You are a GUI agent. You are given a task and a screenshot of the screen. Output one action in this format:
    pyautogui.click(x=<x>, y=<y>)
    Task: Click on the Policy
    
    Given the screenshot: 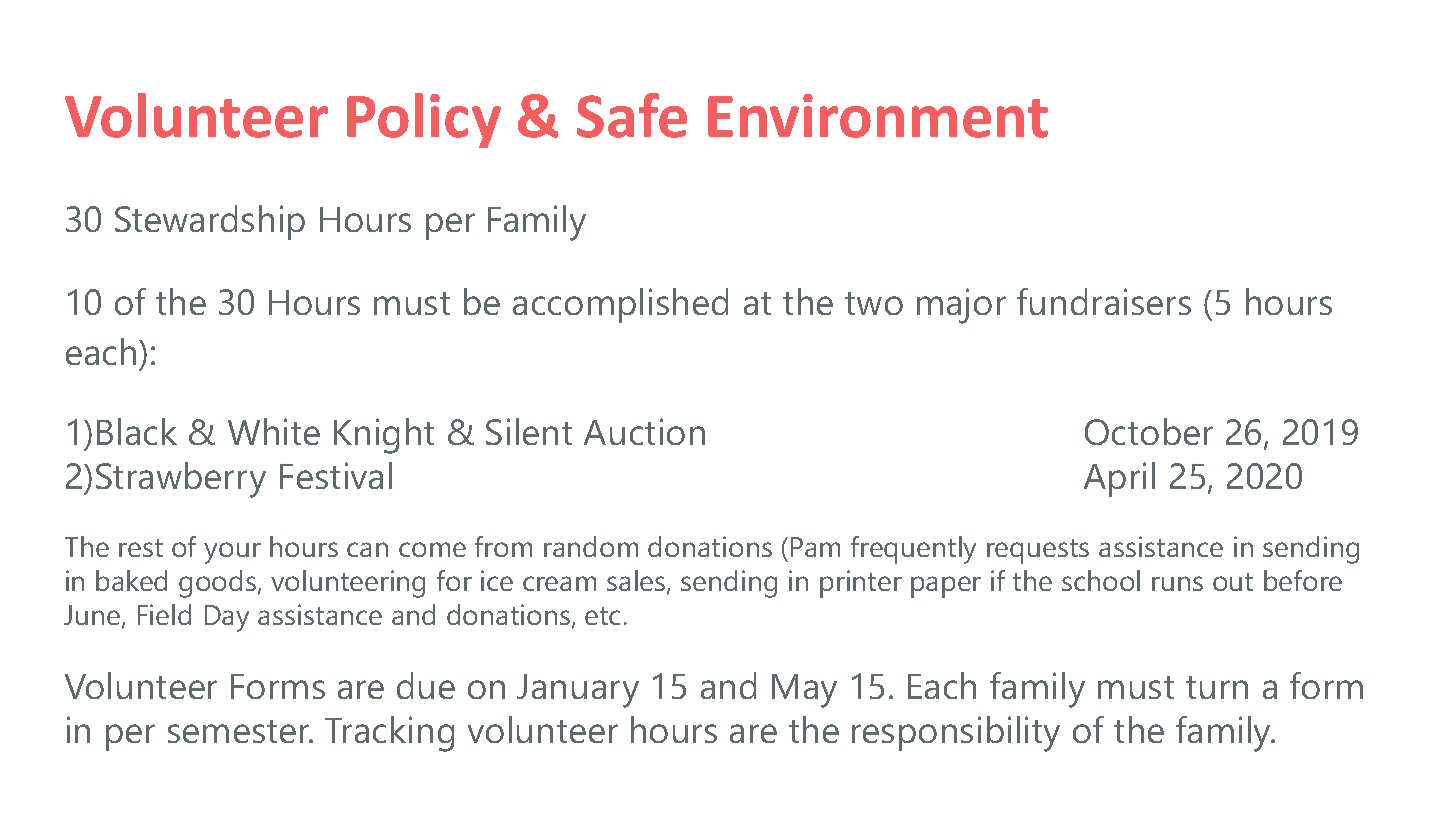 What is the action you would take?
    pyautogui.click(x=424, y=120)
